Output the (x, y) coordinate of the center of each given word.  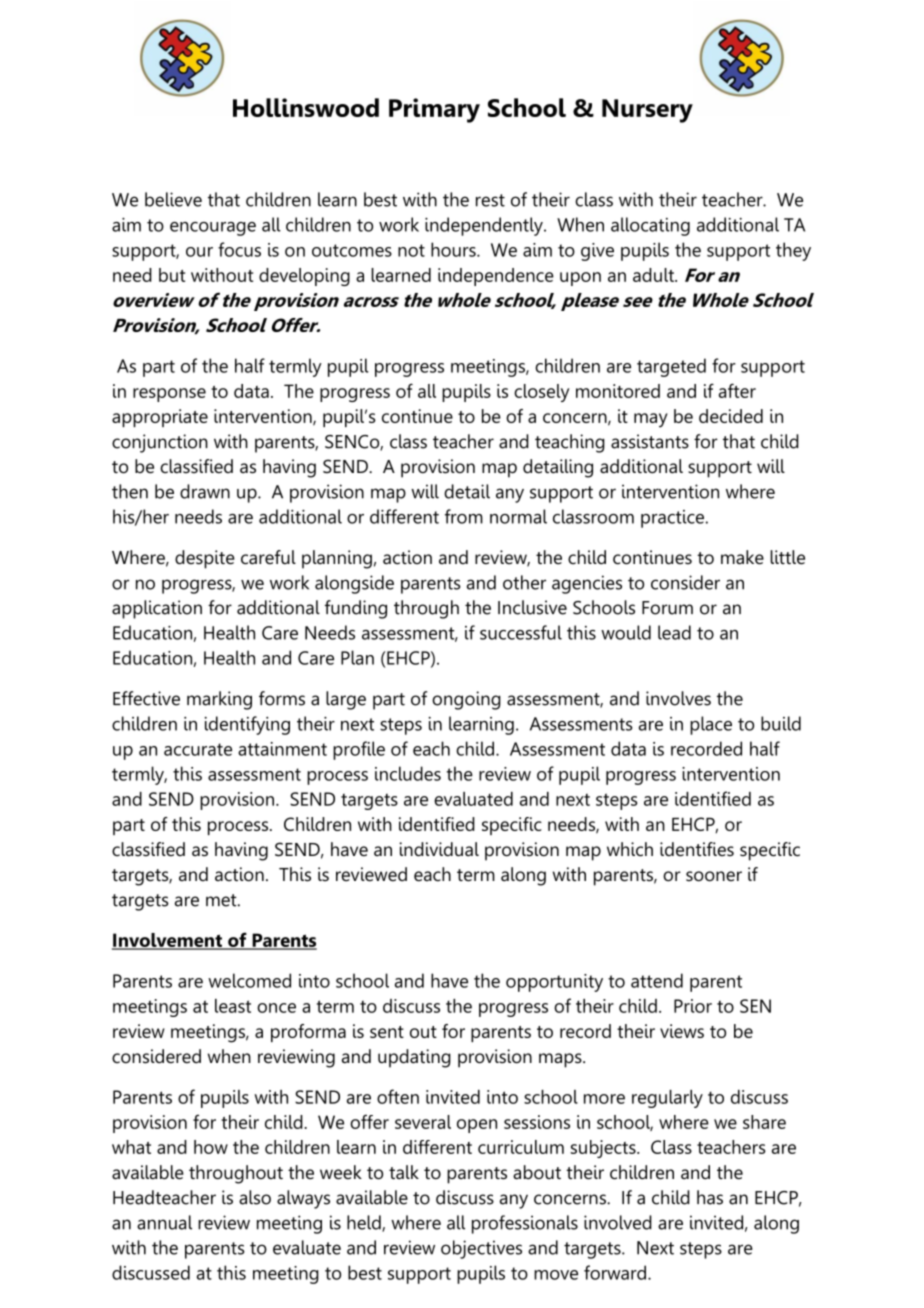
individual (439, 849)
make (742, 557)
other (524, 582)
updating (414, 1058)
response (169, 395)
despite (205, 559)
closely (541, 393)
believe (173, 199)
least (233, 1006)
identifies (697, 849)
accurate (198, 749)
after (737, 390)
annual (164, 1222)
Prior (693, 1006)
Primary (434, 110)
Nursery (647, 111)
